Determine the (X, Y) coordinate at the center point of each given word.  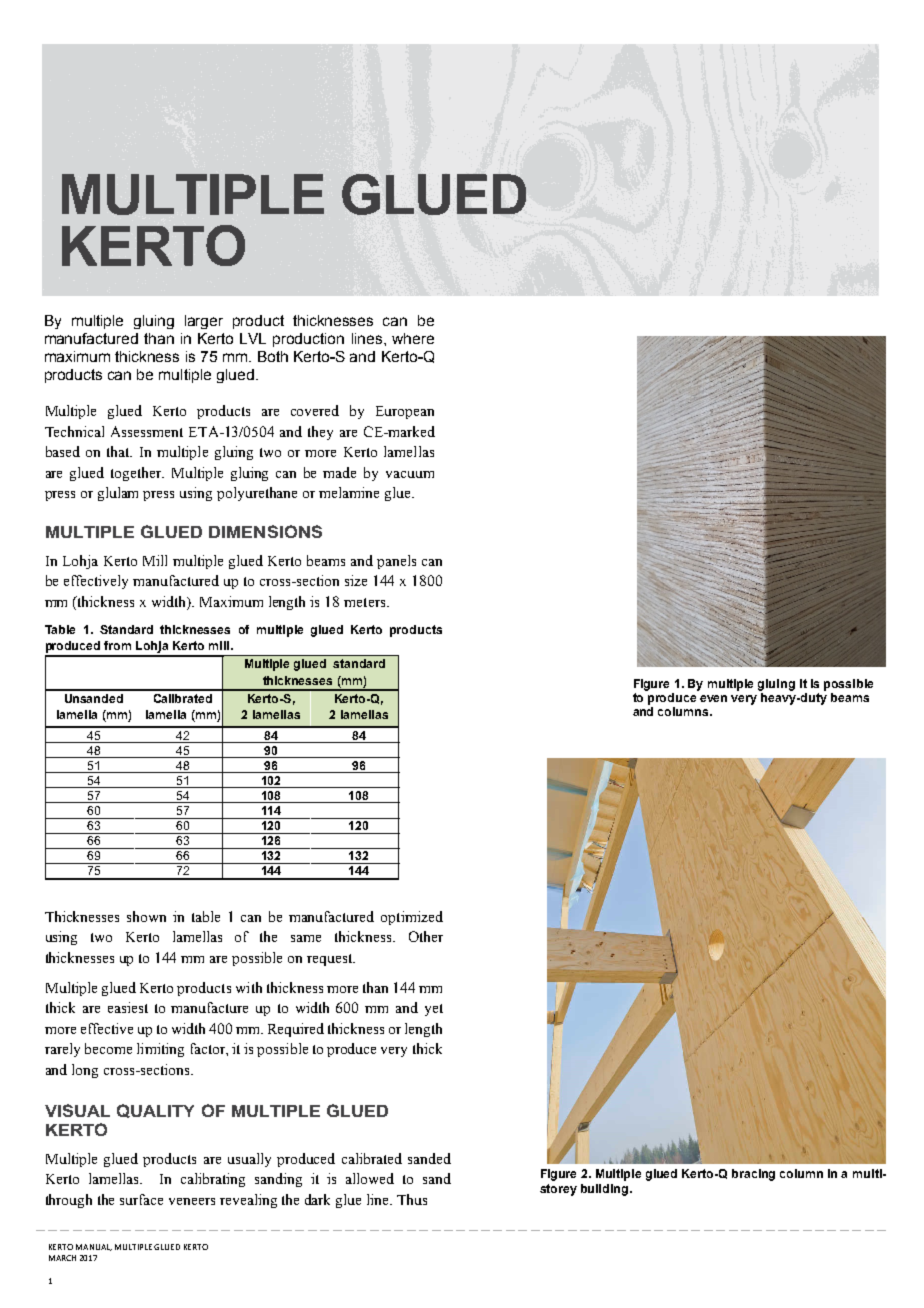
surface (141, 1199)
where (413, 338)
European (405, 412)
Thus (412, 1199)
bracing (753, 1175)
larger (204, 322)
